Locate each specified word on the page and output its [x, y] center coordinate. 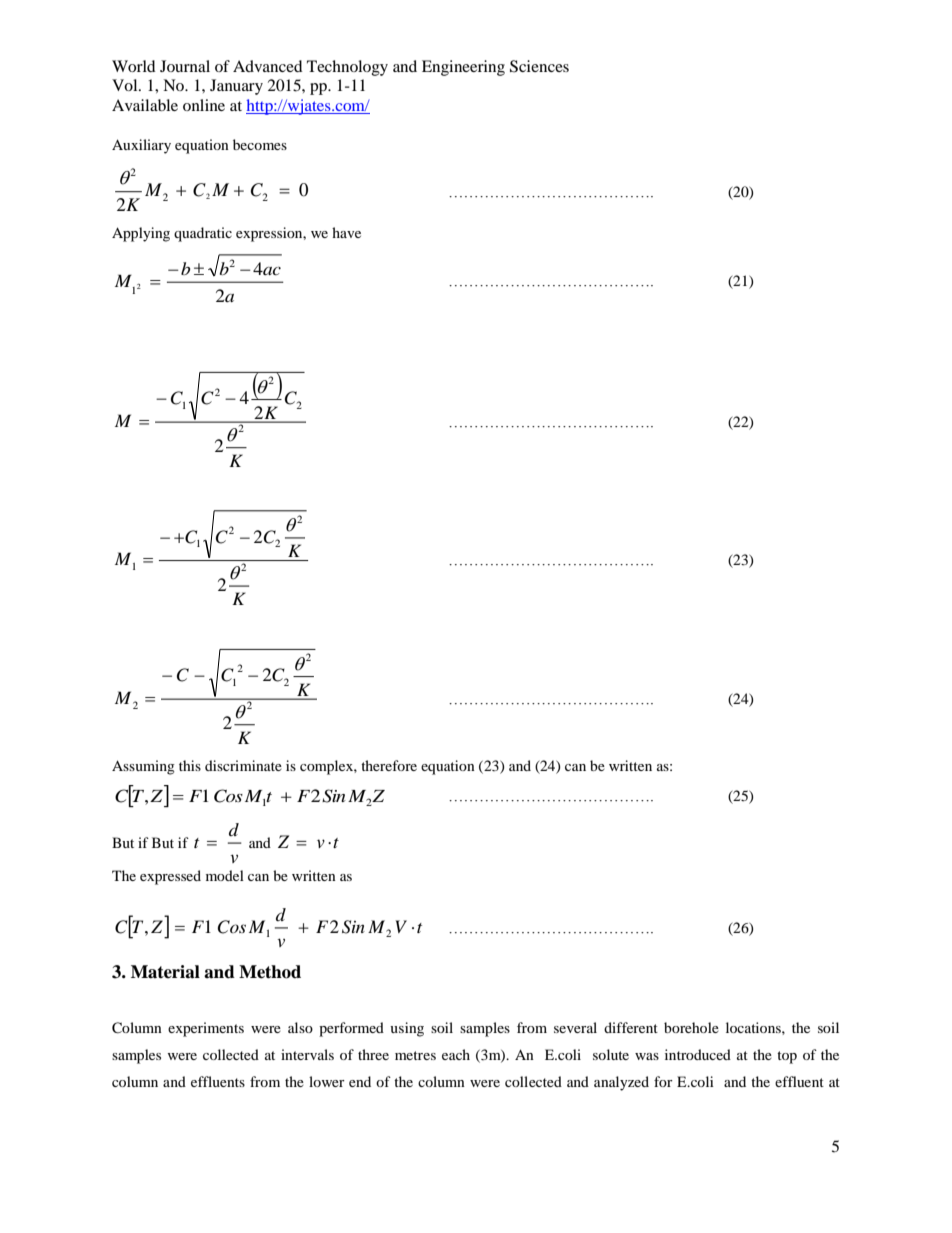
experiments [206, 1029]
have [346, 232]
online [204, 105]
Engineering [463, 68]
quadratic [203, 234]
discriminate [243, 765]
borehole [691, 1027]
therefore [389, 765]
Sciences [539, 66]
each [456, 1054]
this [190, 765]
